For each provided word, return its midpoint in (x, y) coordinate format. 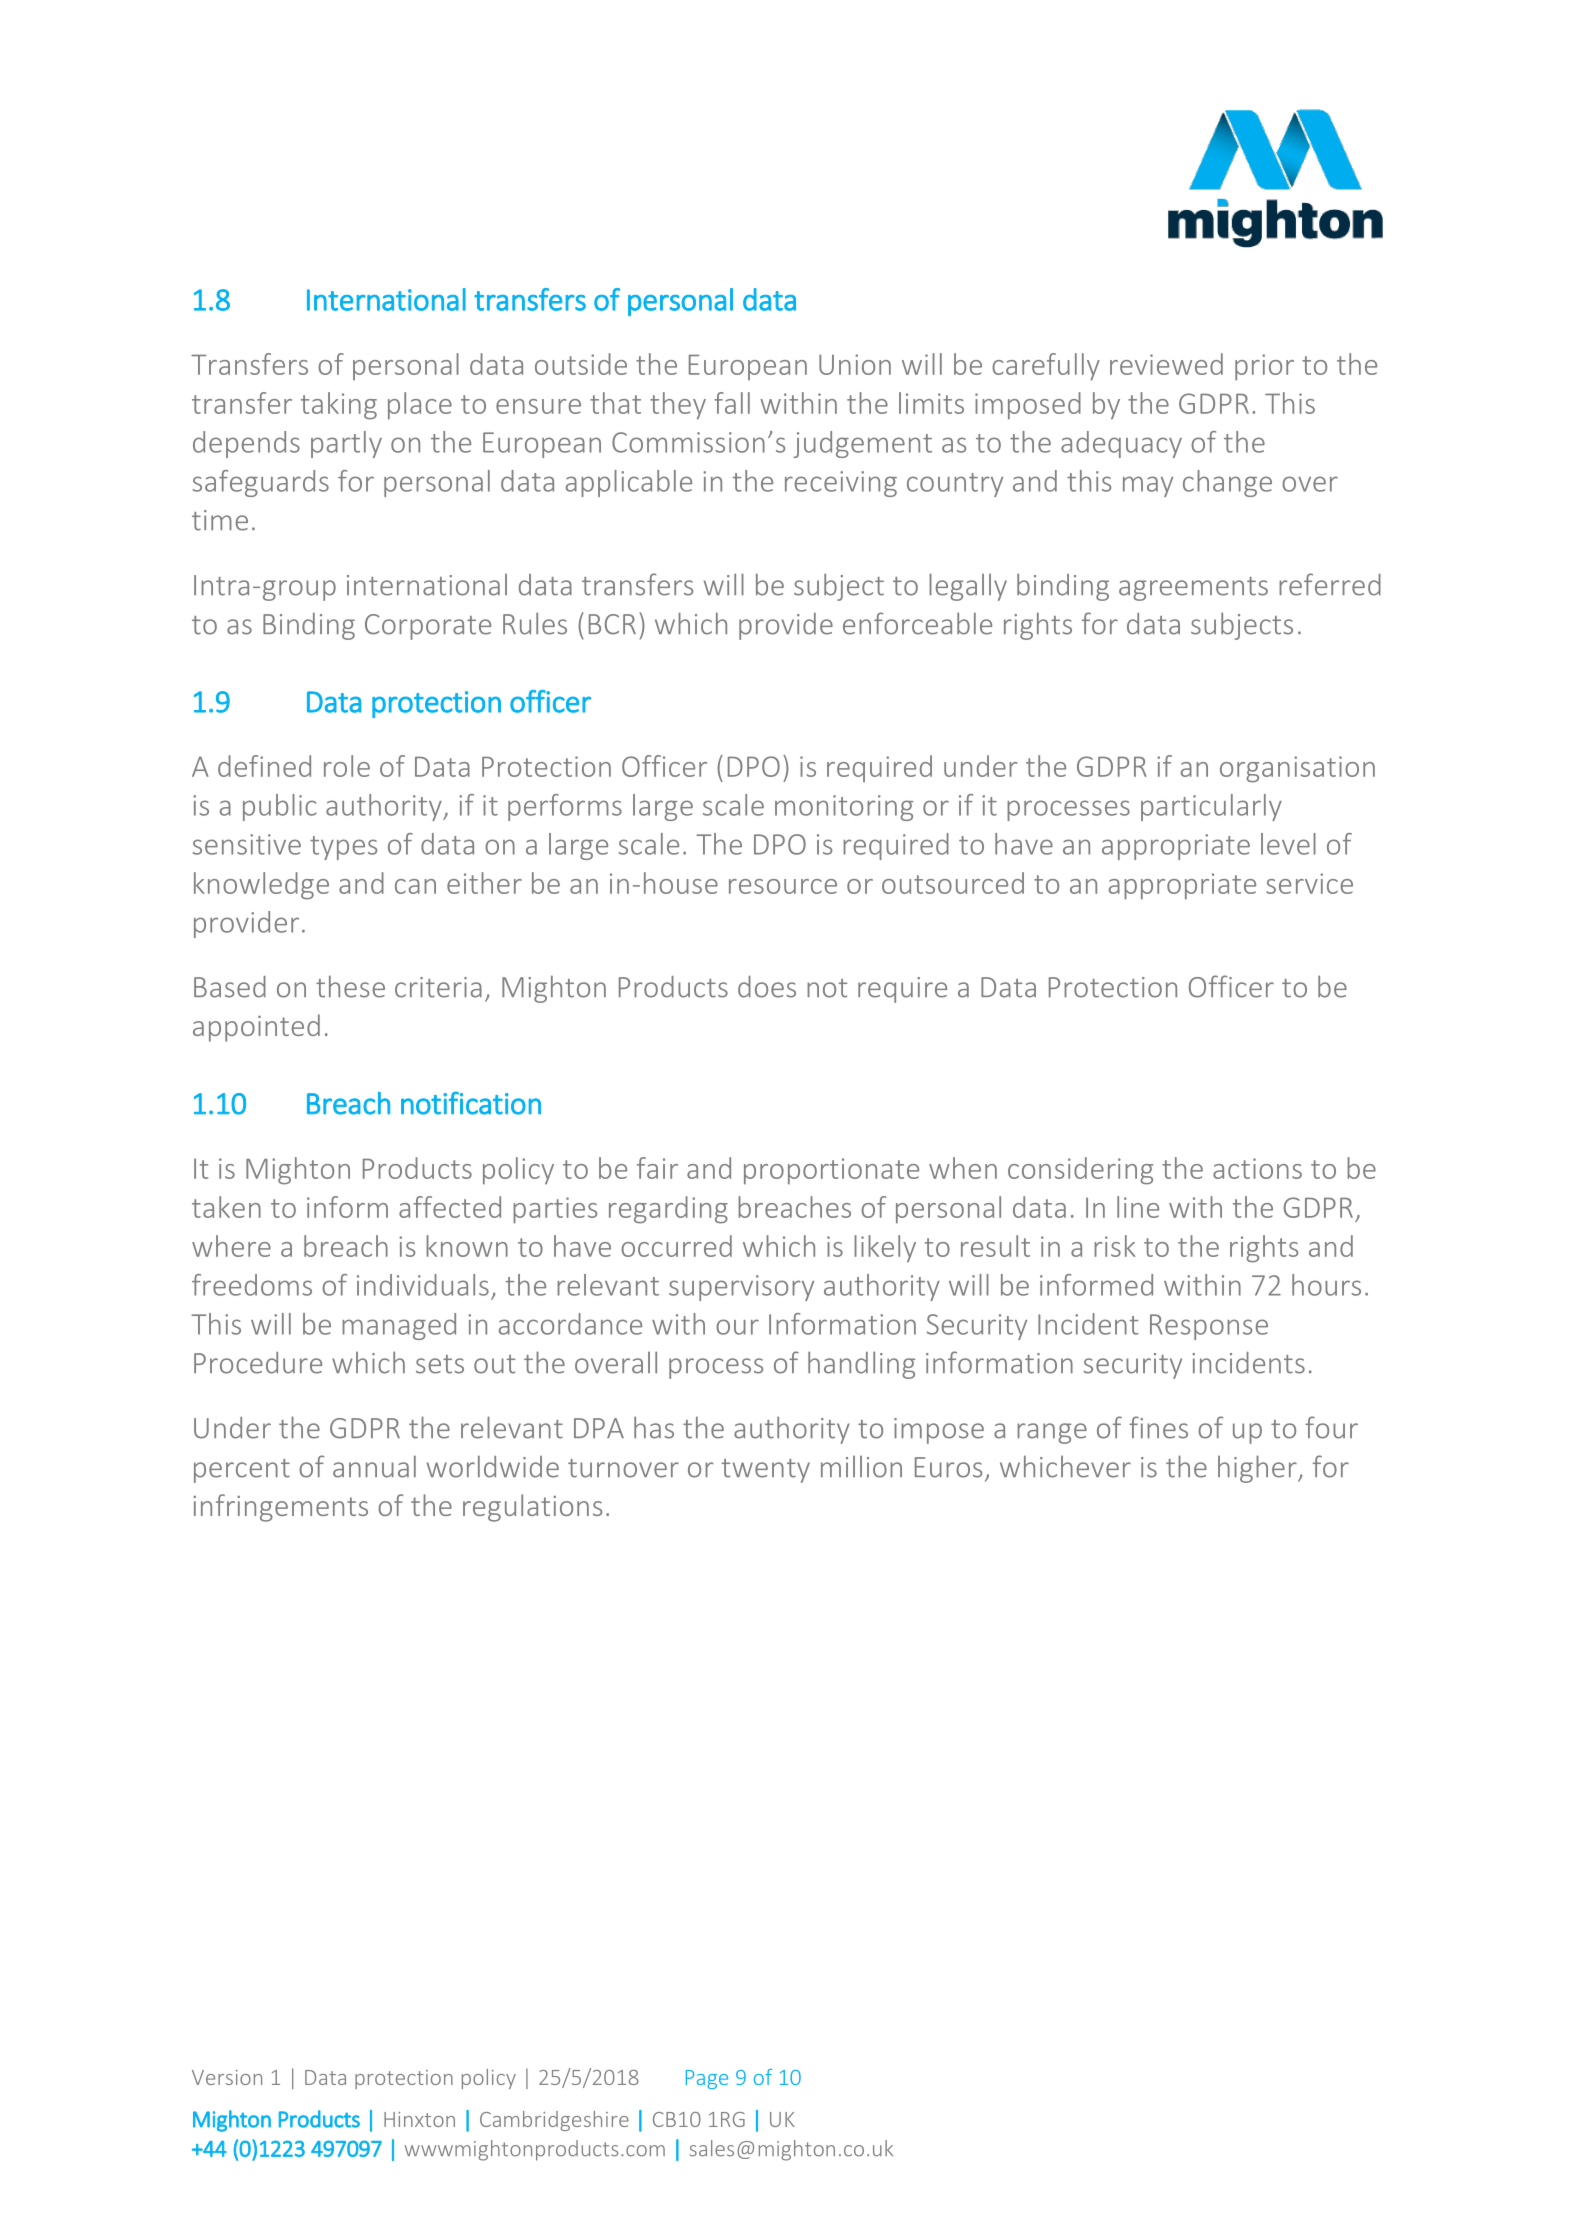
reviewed (1166, 364)
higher (1258, 1469)
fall (732, 403)
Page (707, 2079)
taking (339, 406)
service (1309, 883)
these (350, 986)
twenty (766, 1471)
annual (374, 1466)
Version (227, 2077)
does (767, 987)
